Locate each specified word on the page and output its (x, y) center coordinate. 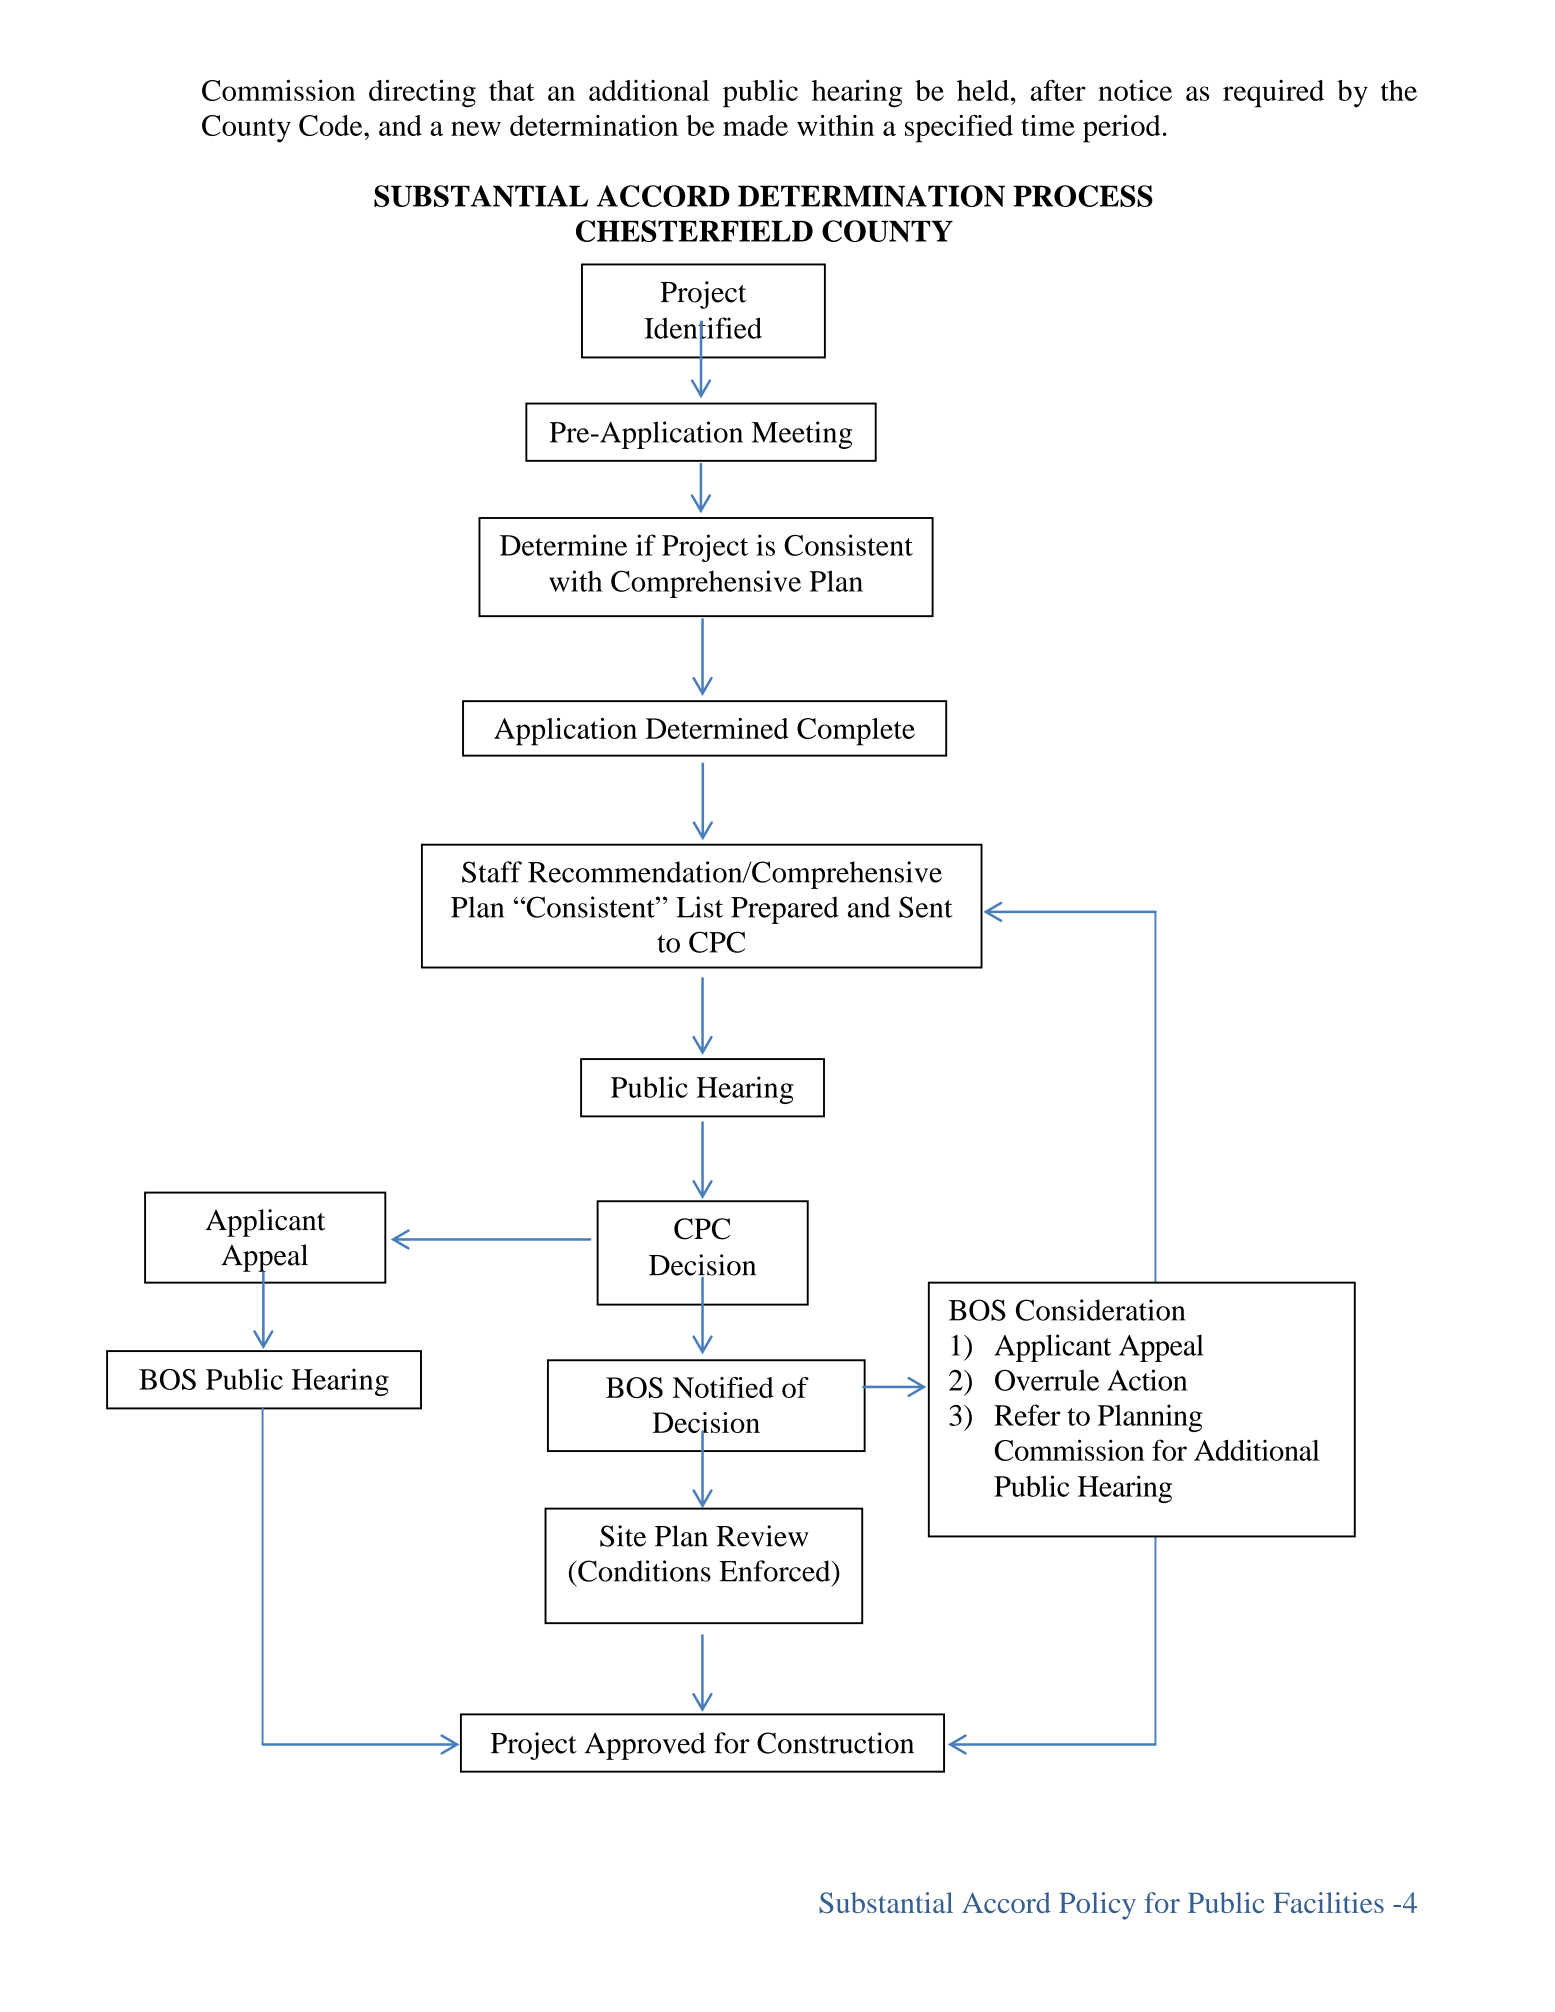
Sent (926, 907)
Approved (645, 1746)
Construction (835, 1743)
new (476, 128)
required (1273, 94)
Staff (492, 872)
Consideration (1100, 1310)
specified (959, 129)
